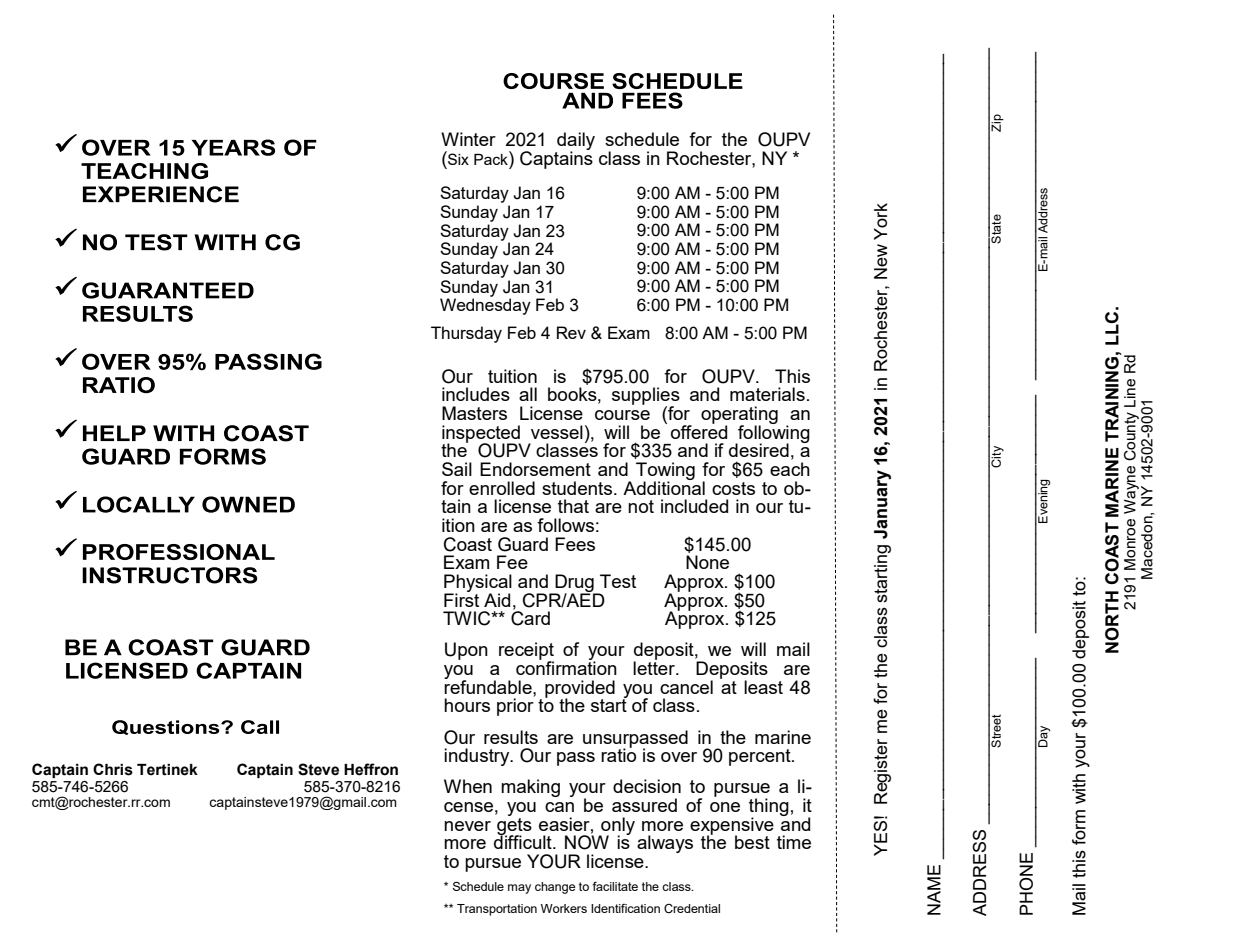 The width and height of the page is (1233, 952). Describe the element at coordinates (686, 687) in the page. I see `cancel` at that location.
